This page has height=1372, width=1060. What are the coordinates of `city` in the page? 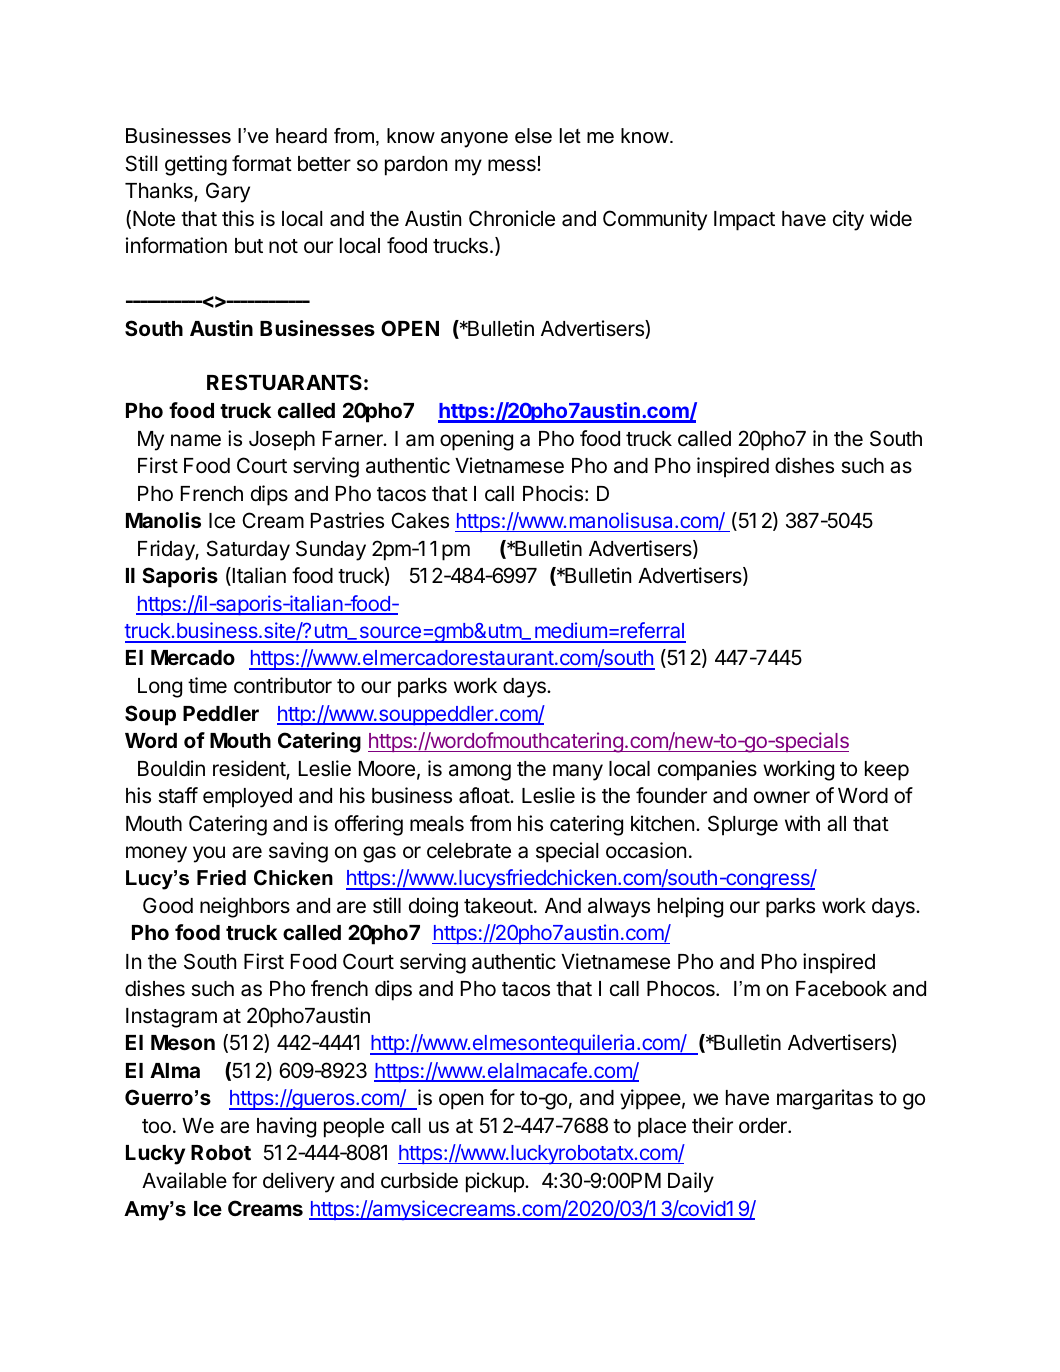 It's located at (848, 220).
